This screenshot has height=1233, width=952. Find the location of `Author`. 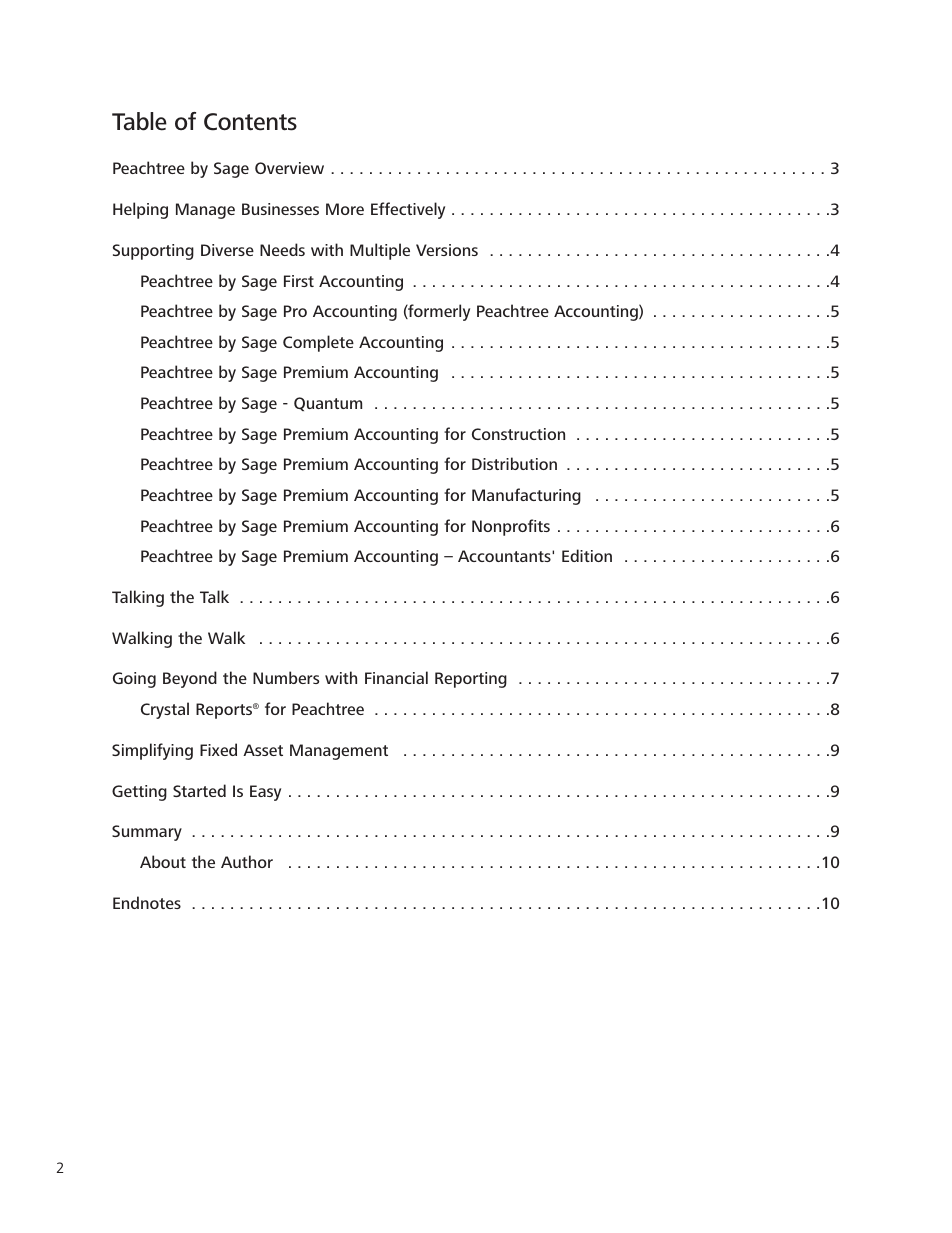

Author is located at coordinates (247, 861).
